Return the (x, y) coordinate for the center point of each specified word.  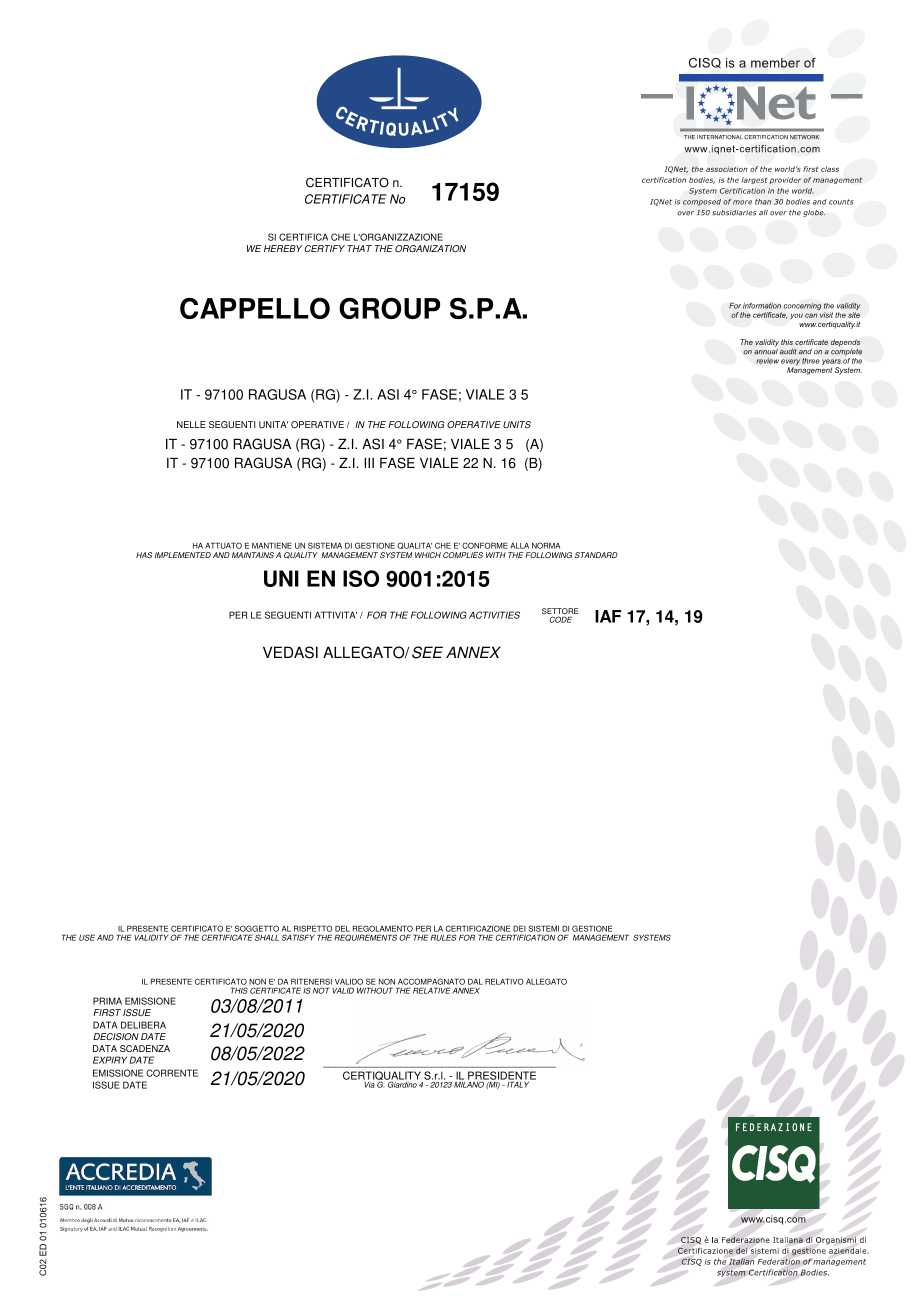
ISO (361, 578)
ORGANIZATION (430, 248)
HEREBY (283, 248)
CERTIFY (325, 248)
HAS (144, 555)
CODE (560, 619)
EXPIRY (110, 1060)
